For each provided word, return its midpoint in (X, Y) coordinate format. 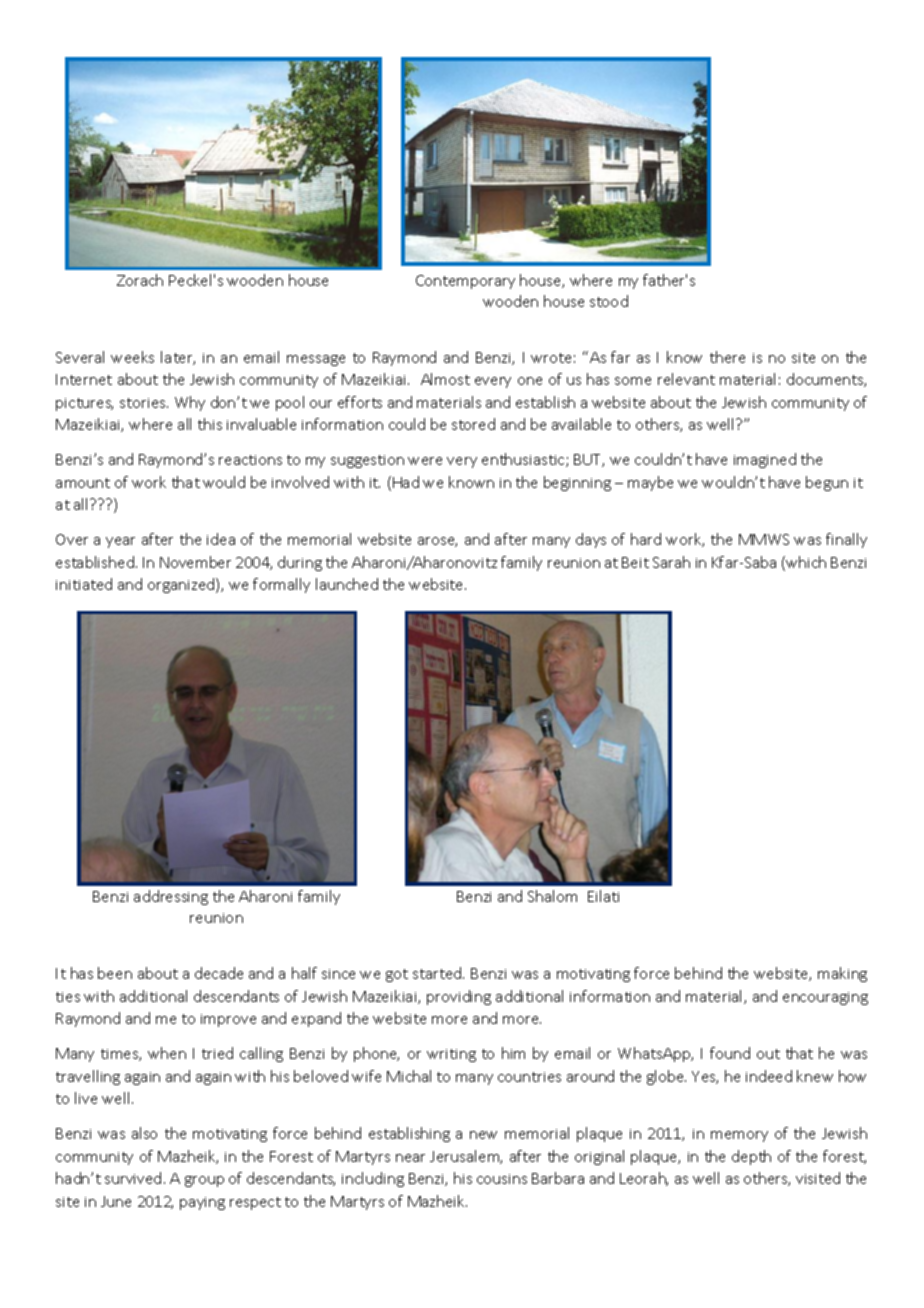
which (805, 563)
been (115, 973)
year (120, 542)
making (842, 974)
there (727, 357)
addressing (171, 897)
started (438, 973)
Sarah (671, 562)
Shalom (552, 896)
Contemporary (465, 282)
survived (133, 1178)
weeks (132, 357)
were (425, 461)
